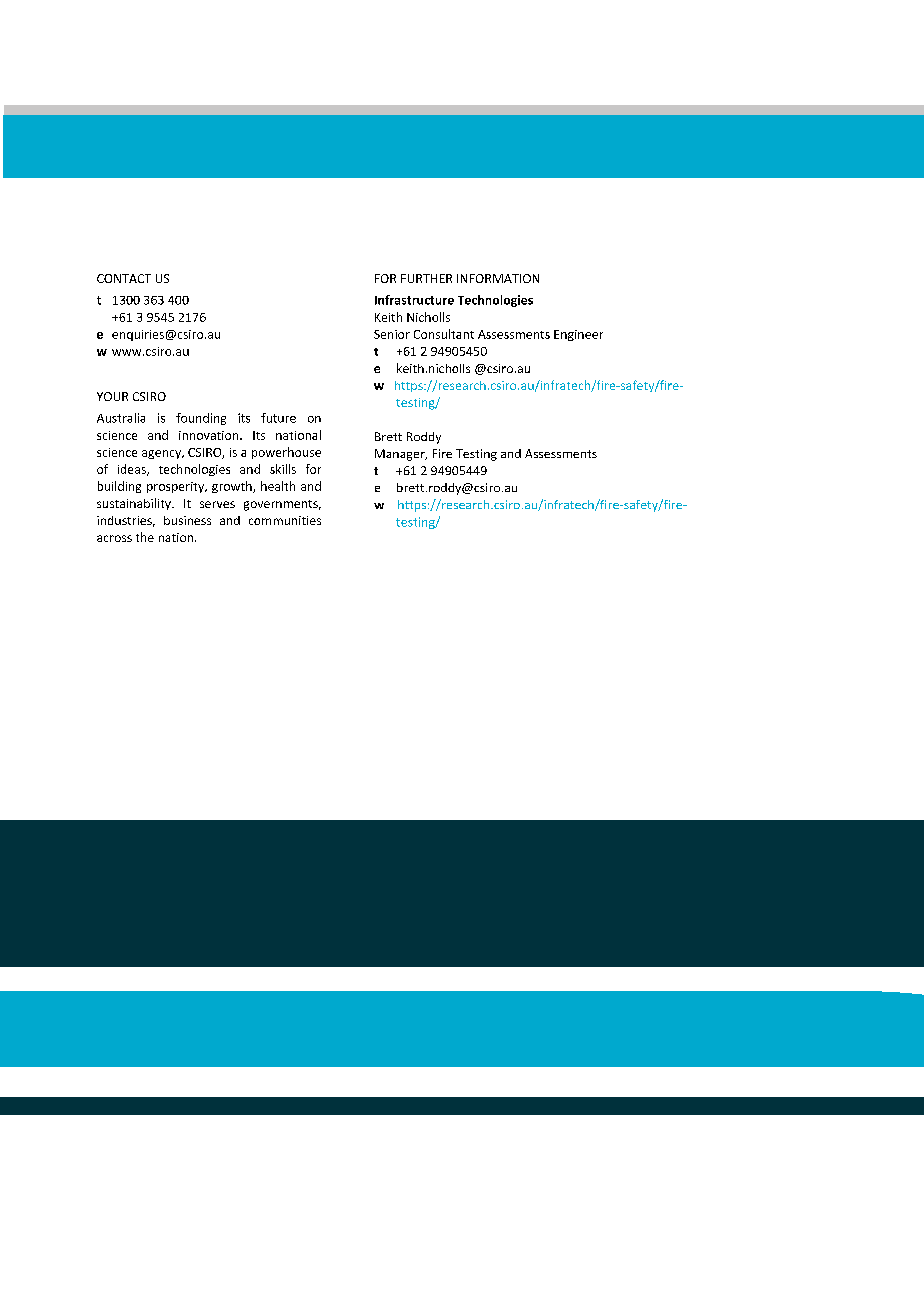 This screenshot has width=924, height=1308. What do you see at coordinates (112, 396) in the screenshot?
I see `YOUR` at bounding box center [112, 396].
